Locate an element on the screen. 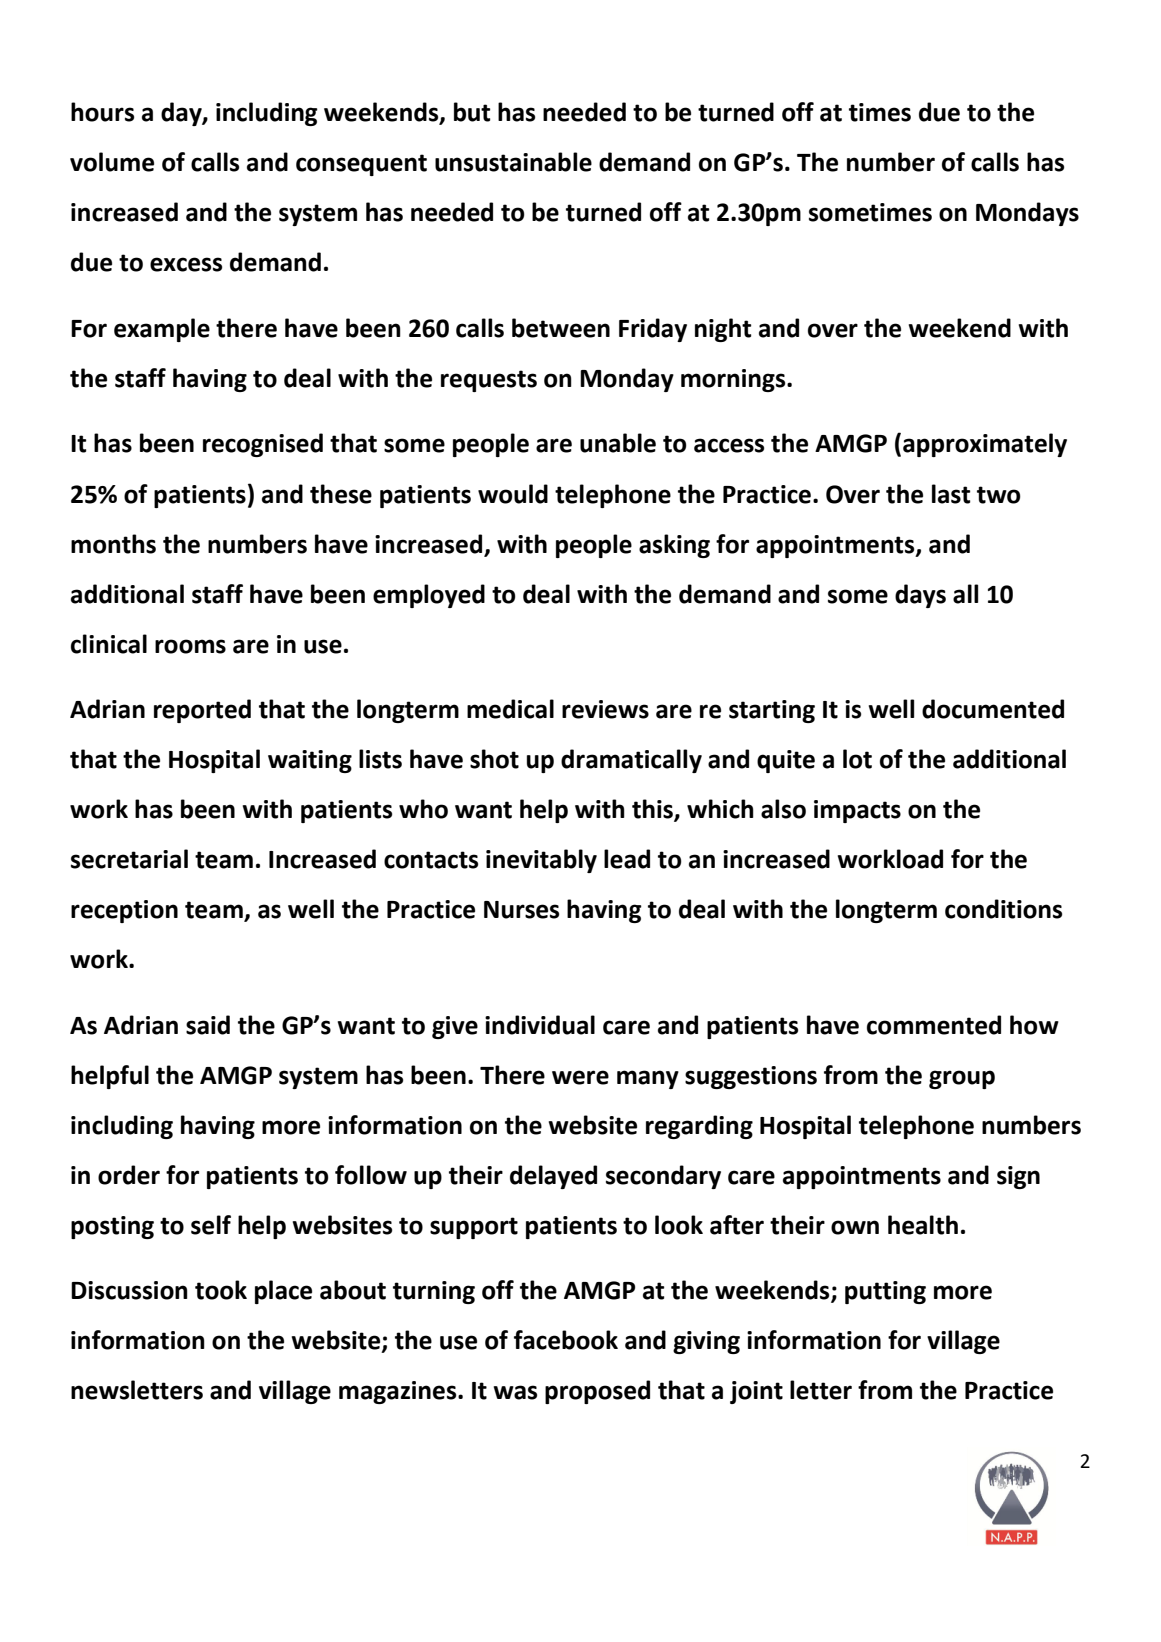 This screenshot has width=1161, height=1642. night is located at coordinates (723, 330).
